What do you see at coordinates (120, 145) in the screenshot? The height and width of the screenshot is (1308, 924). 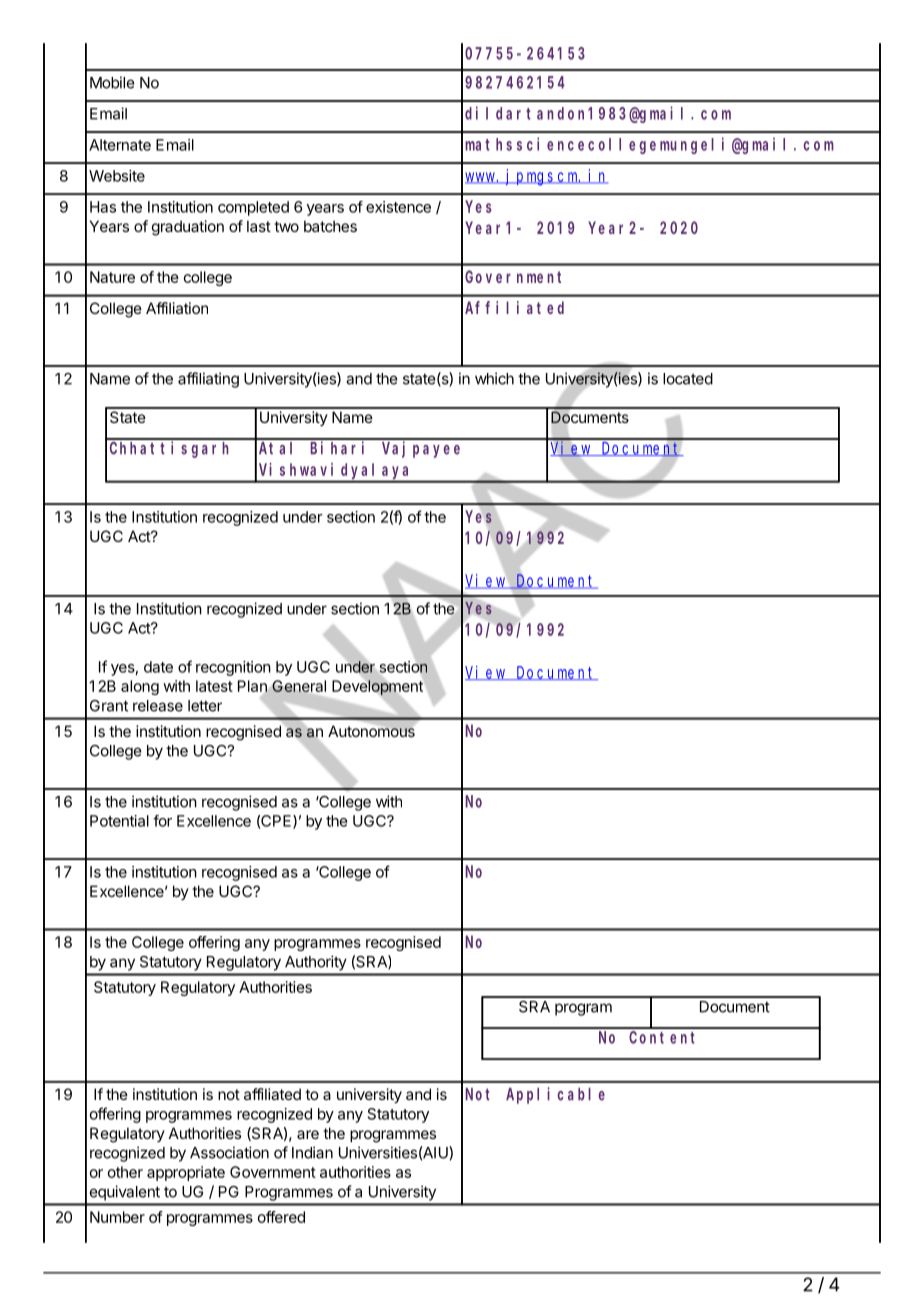 I see `Alternate` at bounding box center [120, 145].
